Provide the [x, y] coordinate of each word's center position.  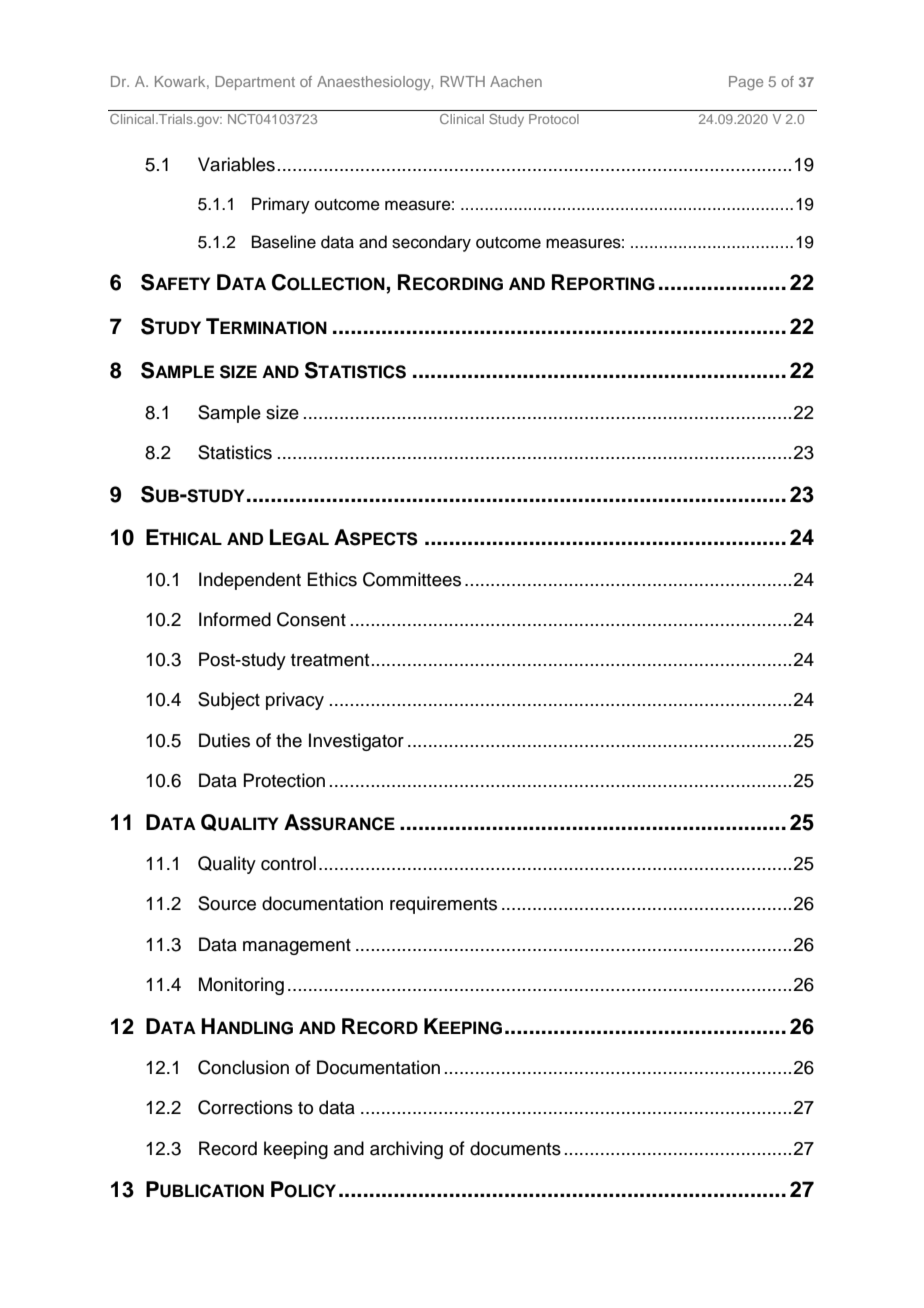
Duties [224, 740]
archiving [406, 1150]
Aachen [516, 81]
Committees [412, 579]
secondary [431, 243]
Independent [250, 581]
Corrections [245, 1107]
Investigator [356, 742]
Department [255, 83]
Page [746, 83]
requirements [443, 905]
